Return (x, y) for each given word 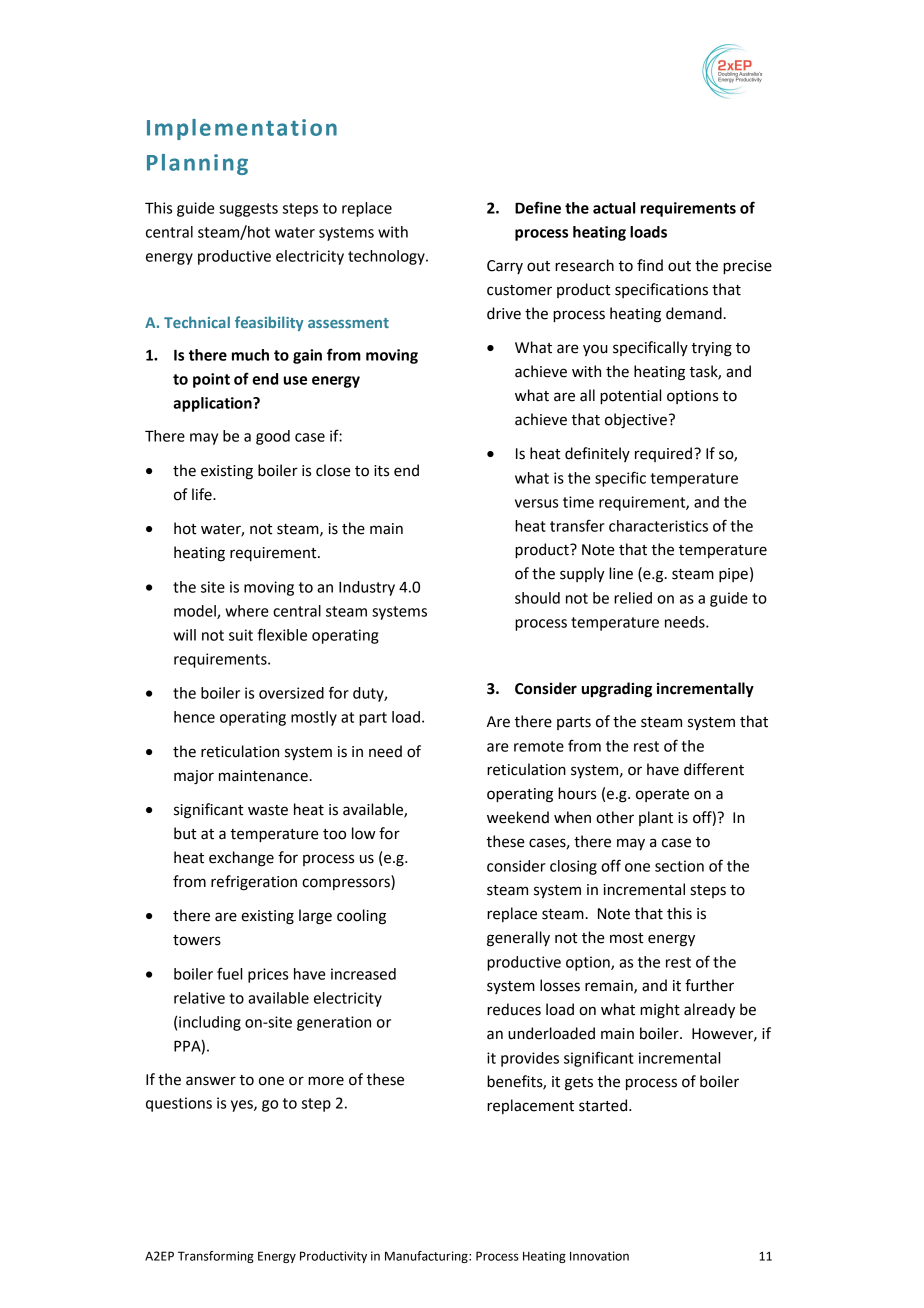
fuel (229, 973)
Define (538, 207)
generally (518, 939)
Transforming (216, 1257)
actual (614, 208)
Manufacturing (427, 1257)
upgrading (617, 690)
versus (536, 503)
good (273, 437)
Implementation (242, 129)
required (663, 454)
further (709, 985)
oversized (291, 693)
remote (539, 746)
